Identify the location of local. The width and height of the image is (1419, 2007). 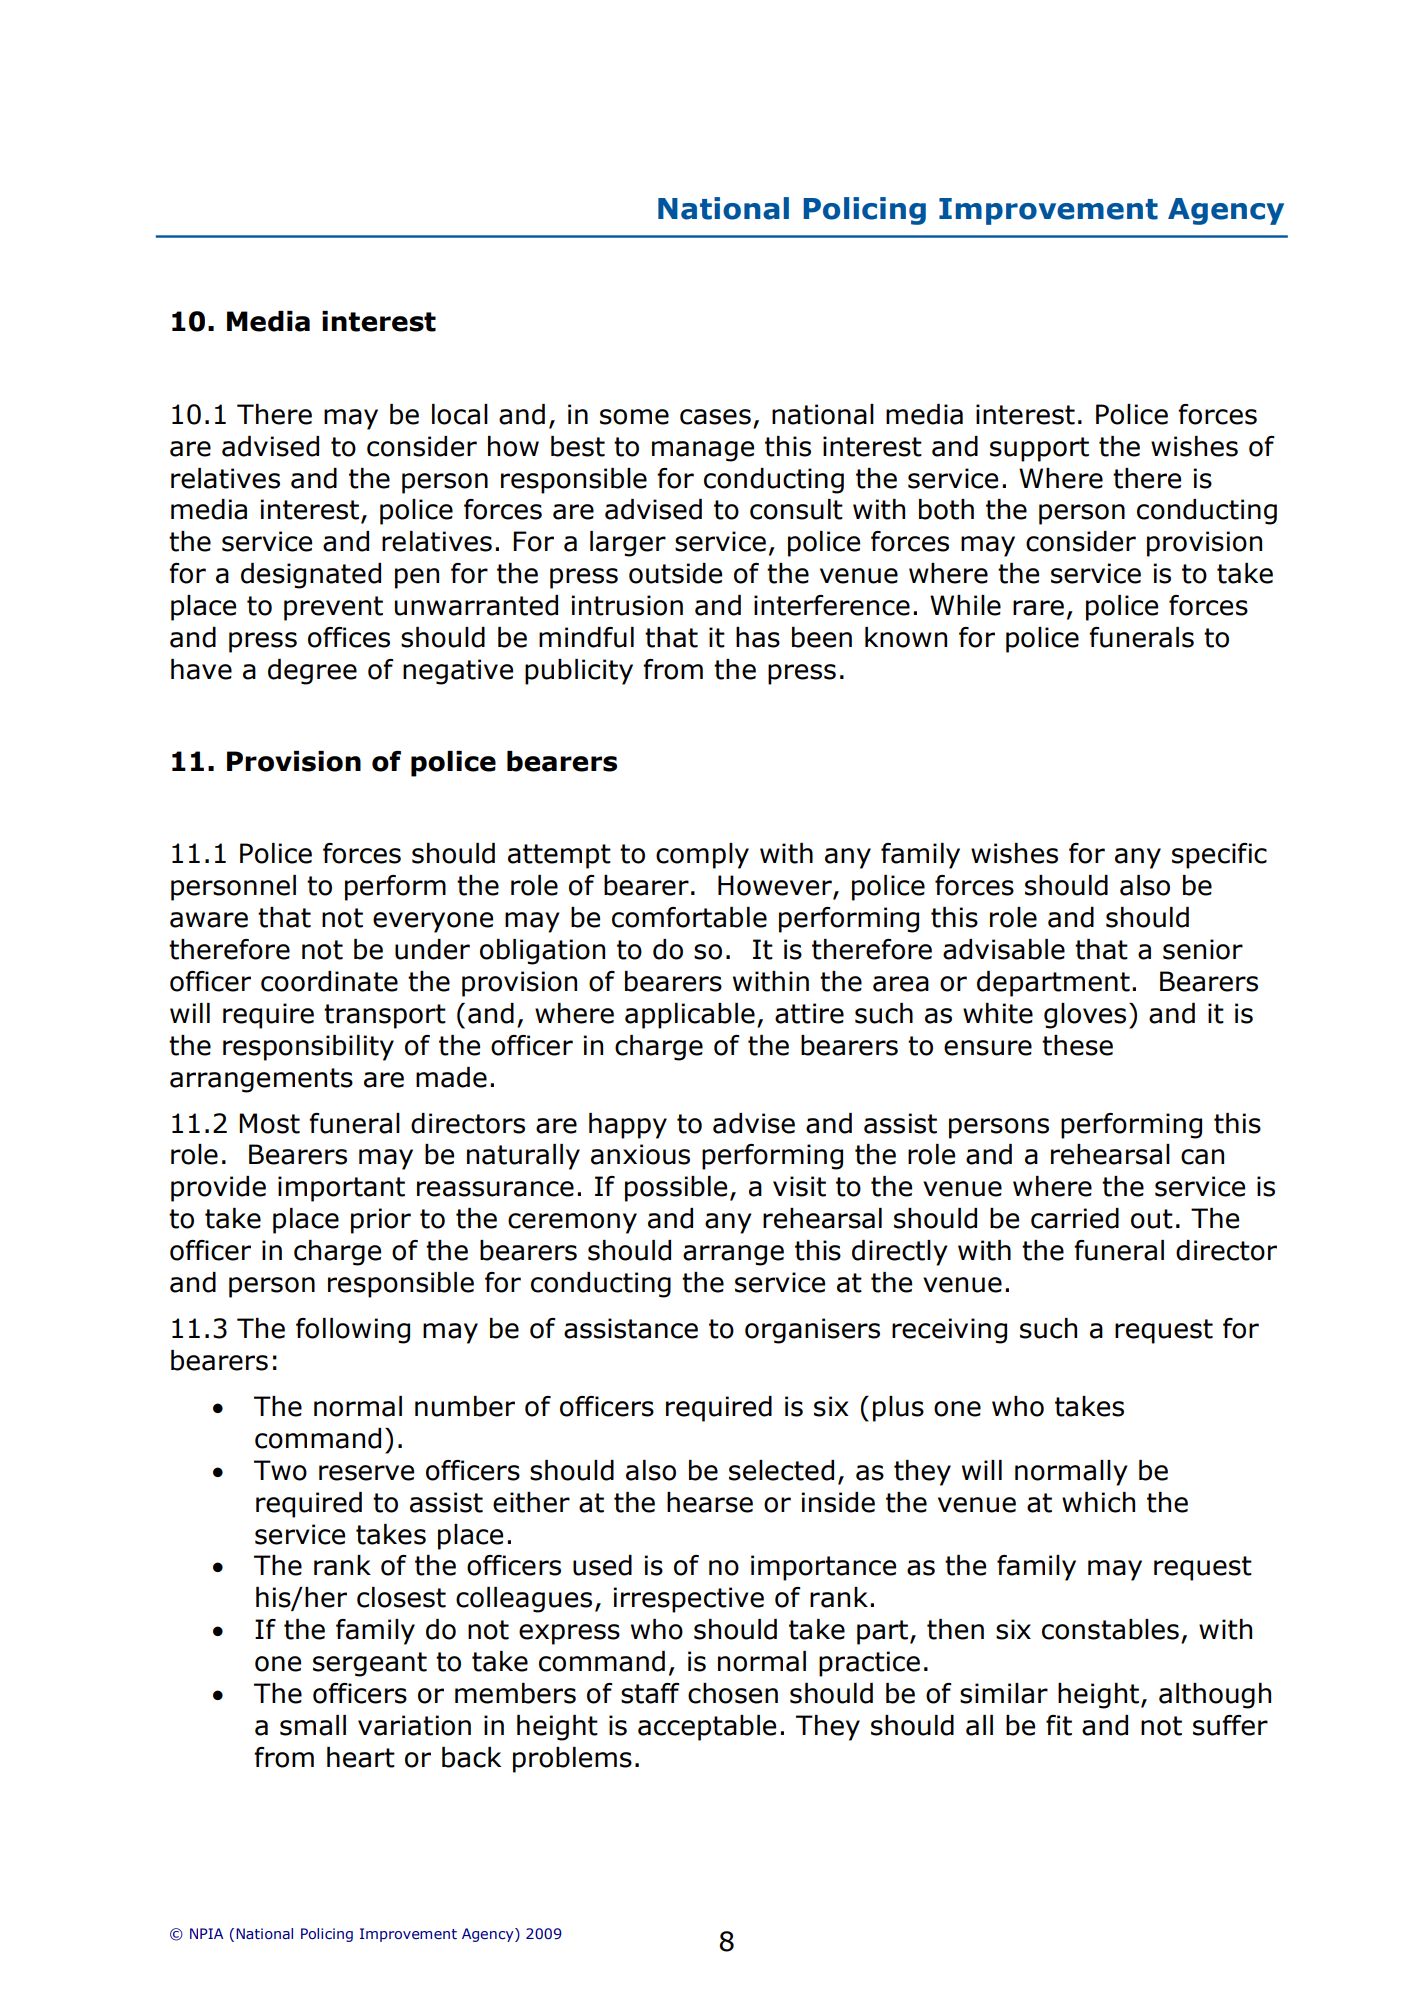
(460, 414).
